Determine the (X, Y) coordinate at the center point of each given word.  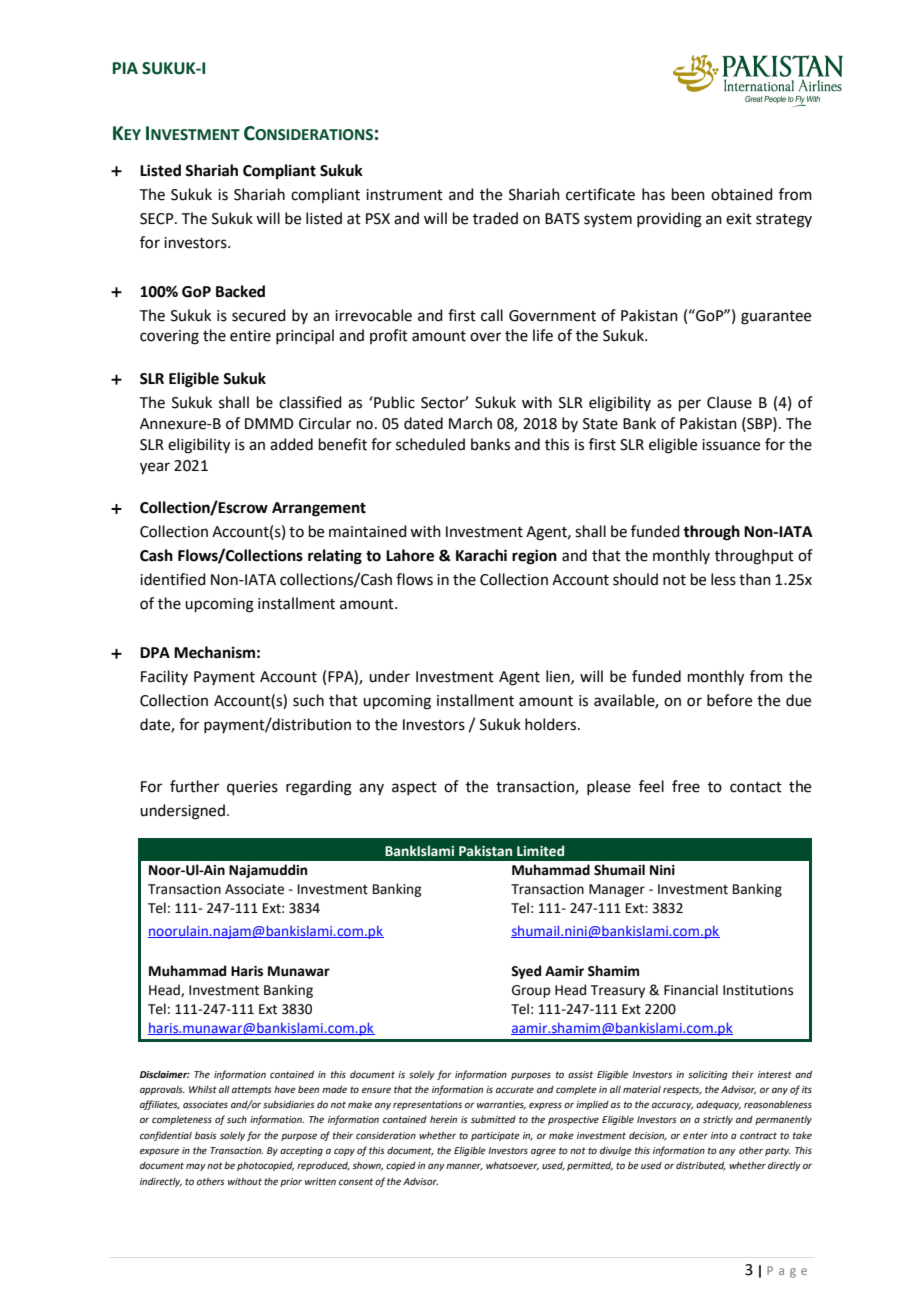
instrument (404, 195)
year (155, 468)
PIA (125, 68)
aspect (414, 788)
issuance (731, 445)
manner (464, 1167)
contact (756, 787)
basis (206, 1135)
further (194, 786)
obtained (742, 194)
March (470, 423)
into (719, 1135)
